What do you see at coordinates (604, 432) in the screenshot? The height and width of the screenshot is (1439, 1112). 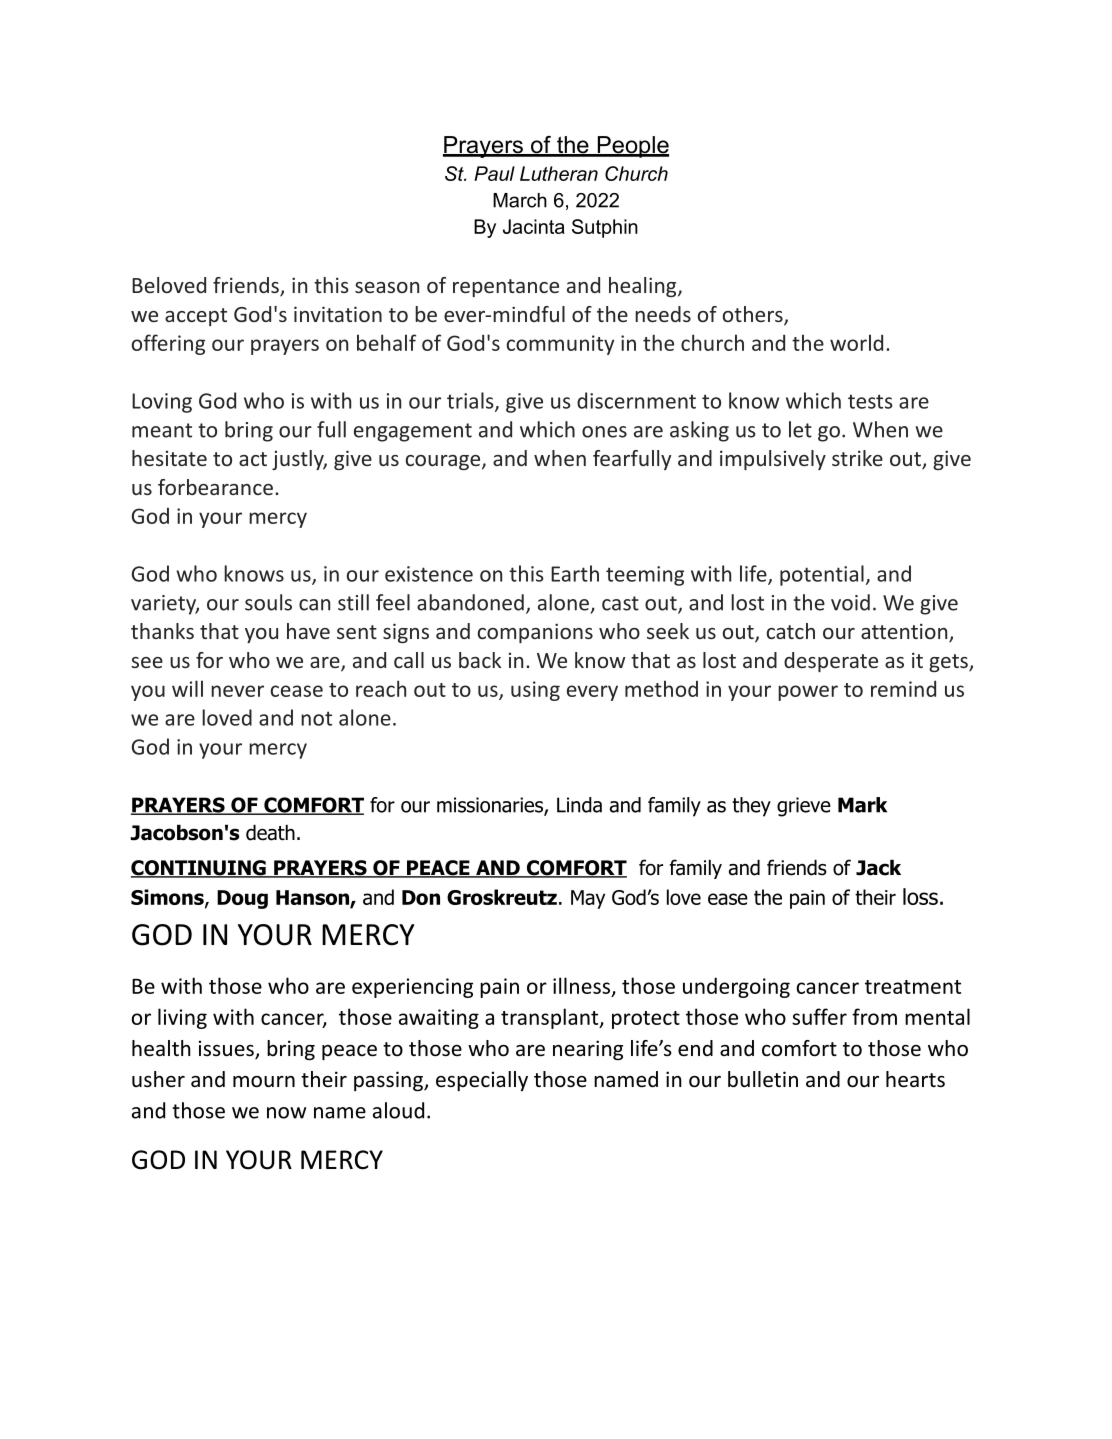 I see `ones` at bounding box center [604, 432].
